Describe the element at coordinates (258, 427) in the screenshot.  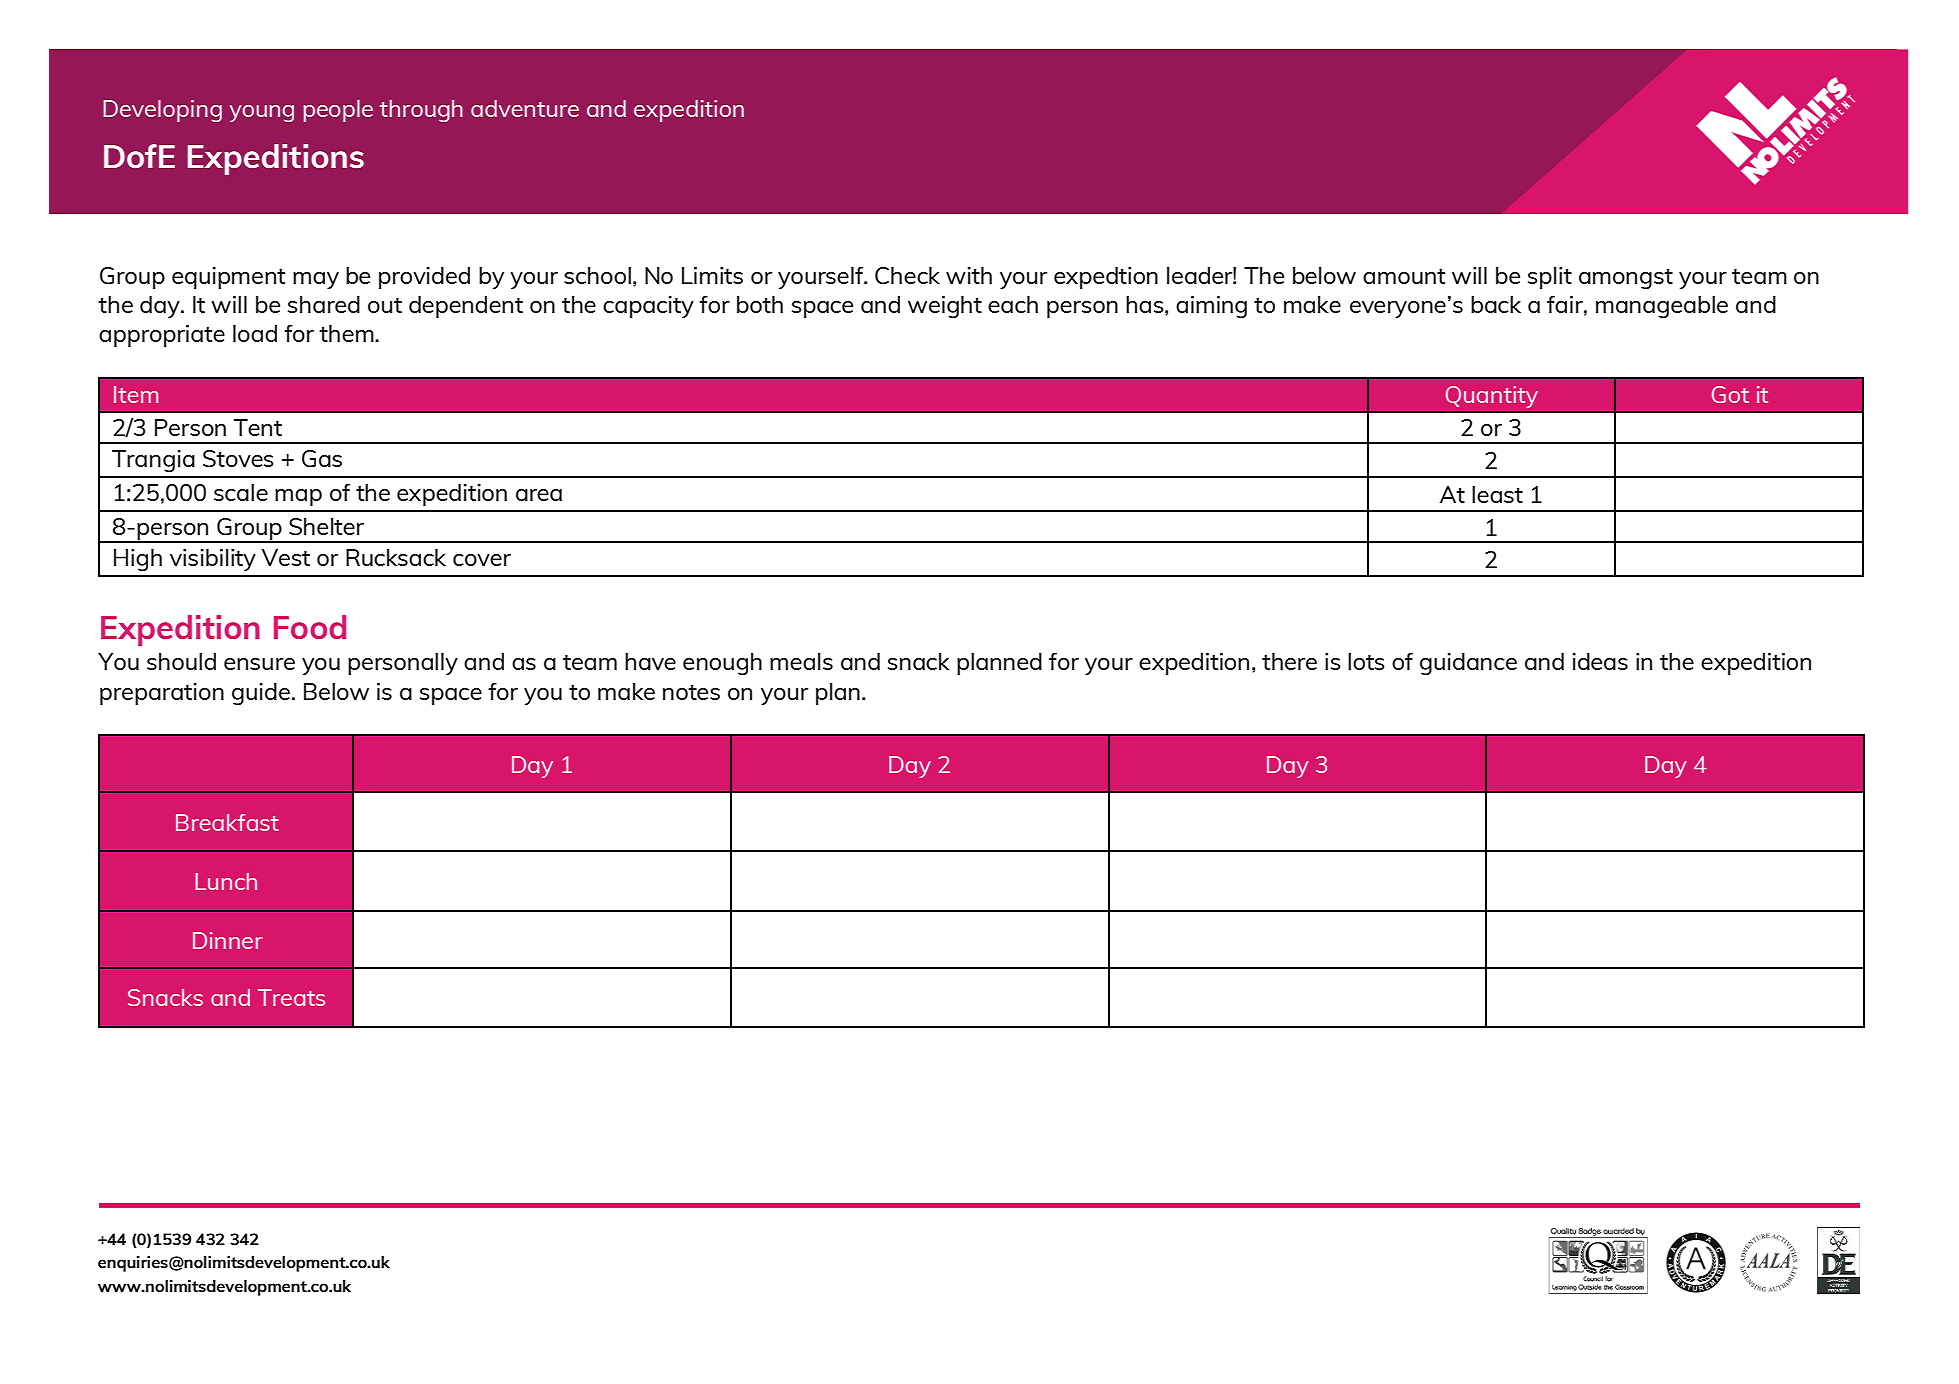
I see `Tent` at that location.
